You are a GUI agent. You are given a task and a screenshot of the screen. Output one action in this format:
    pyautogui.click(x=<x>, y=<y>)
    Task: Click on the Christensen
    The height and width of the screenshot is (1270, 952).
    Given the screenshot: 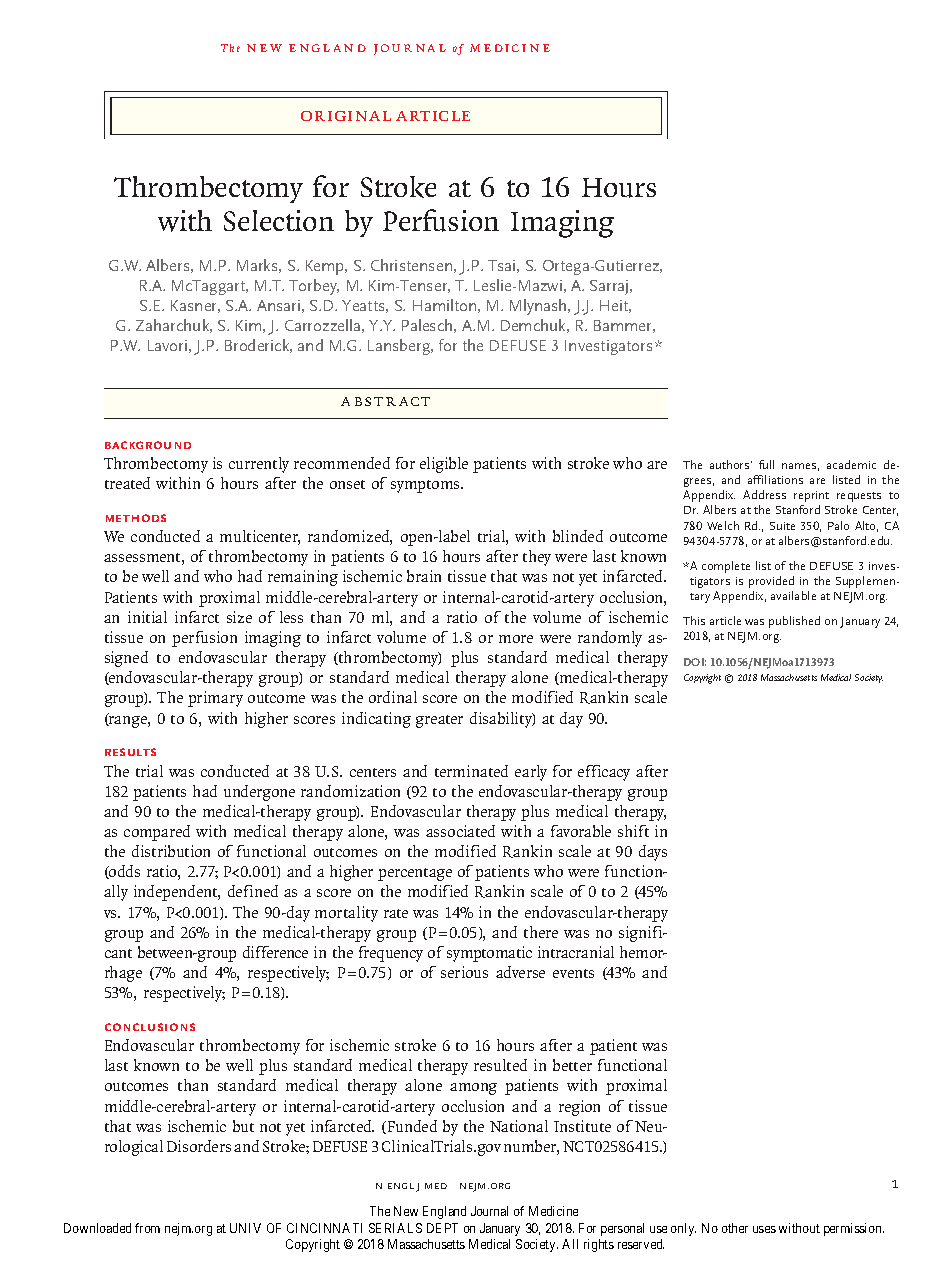 What is the action you would take?
    pyautogui.click(x=411, y=265)
